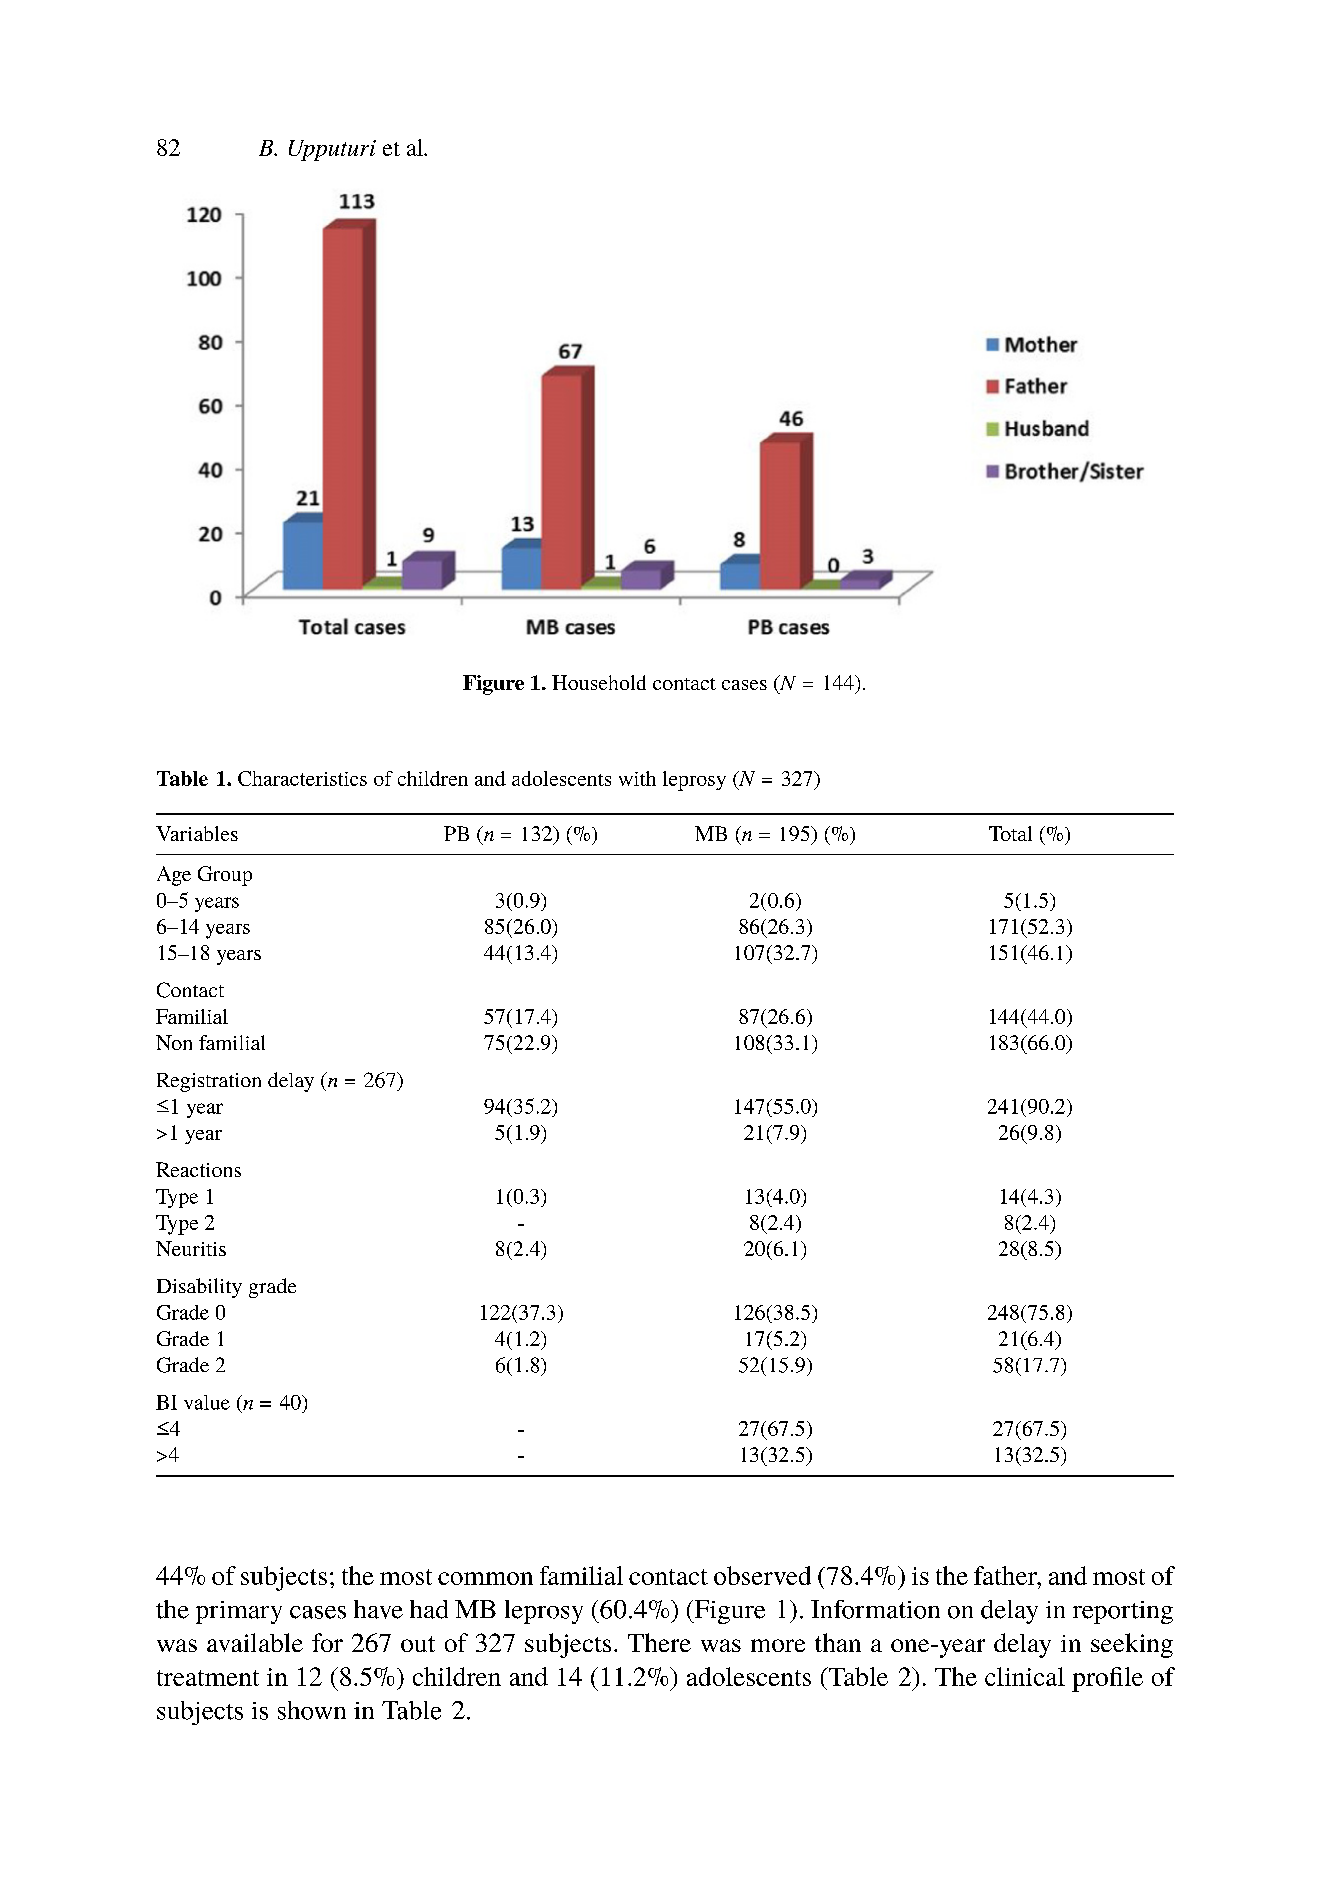 This screenshot has height=1887, width=1318. What do you see at coordinates (637, 778) in the screenshot?
I see `with` at bounding box center [637, 778].
